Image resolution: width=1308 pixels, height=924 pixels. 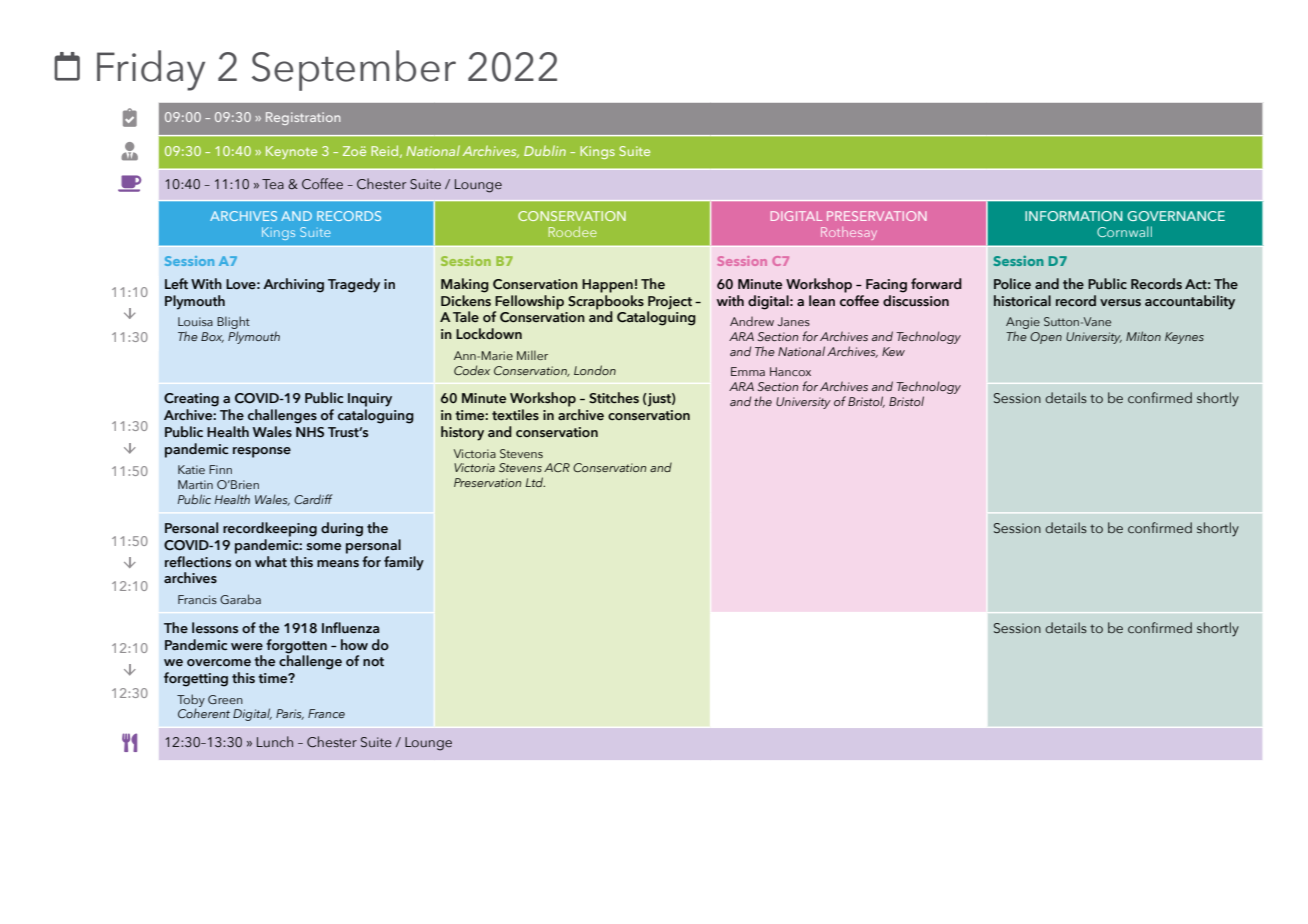 What do you see at coordinates (614, 397) in the screenshot?
I see `Stitches` at bounding box center [614, 397].
